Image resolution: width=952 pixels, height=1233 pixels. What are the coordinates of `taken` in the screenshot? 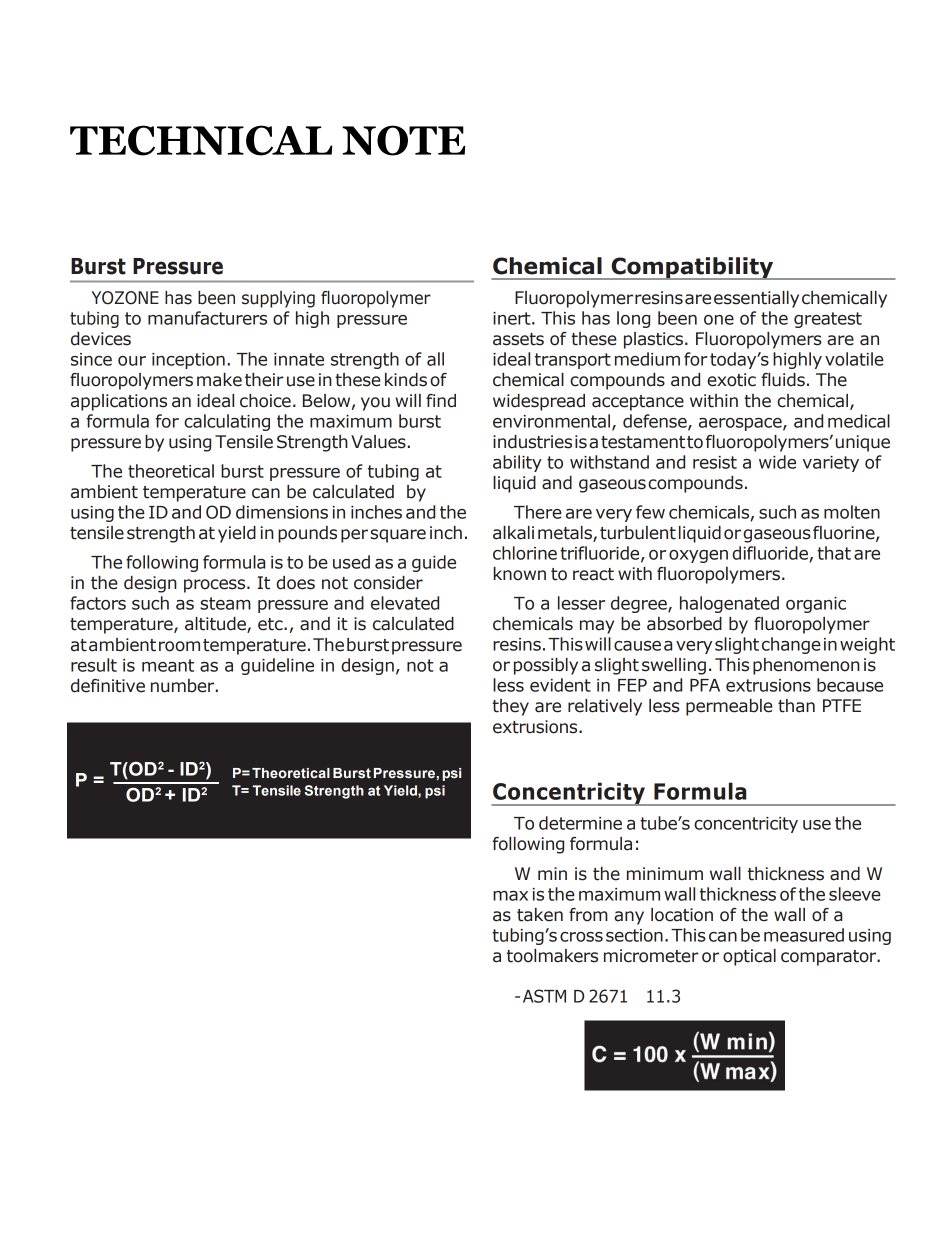 It's located at (540, 915).
